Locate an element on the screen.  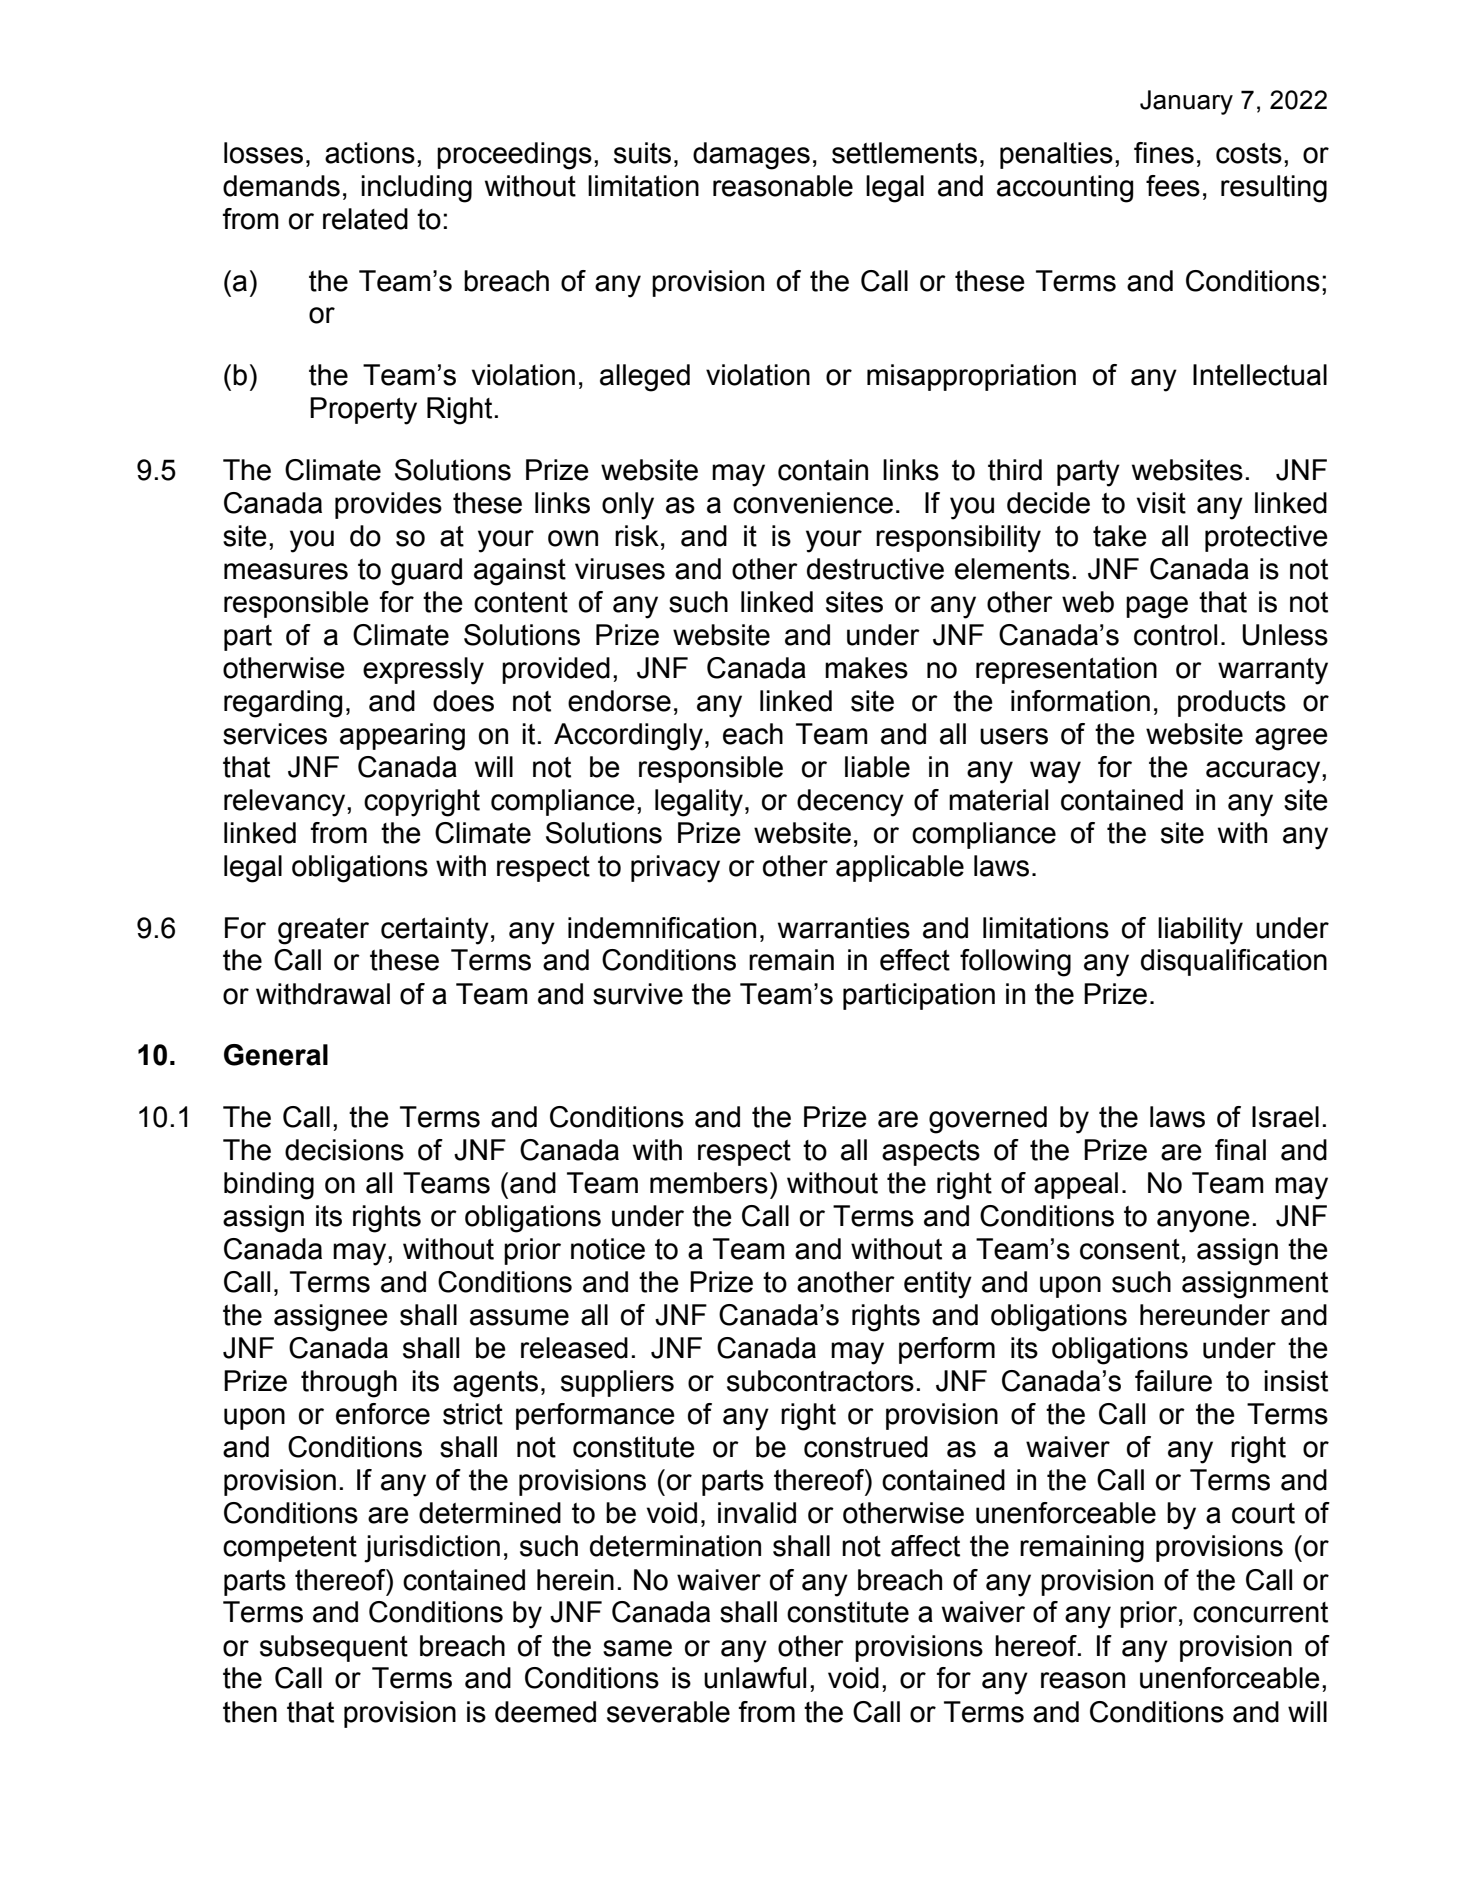
through is located at coordinates (349, 1384).
